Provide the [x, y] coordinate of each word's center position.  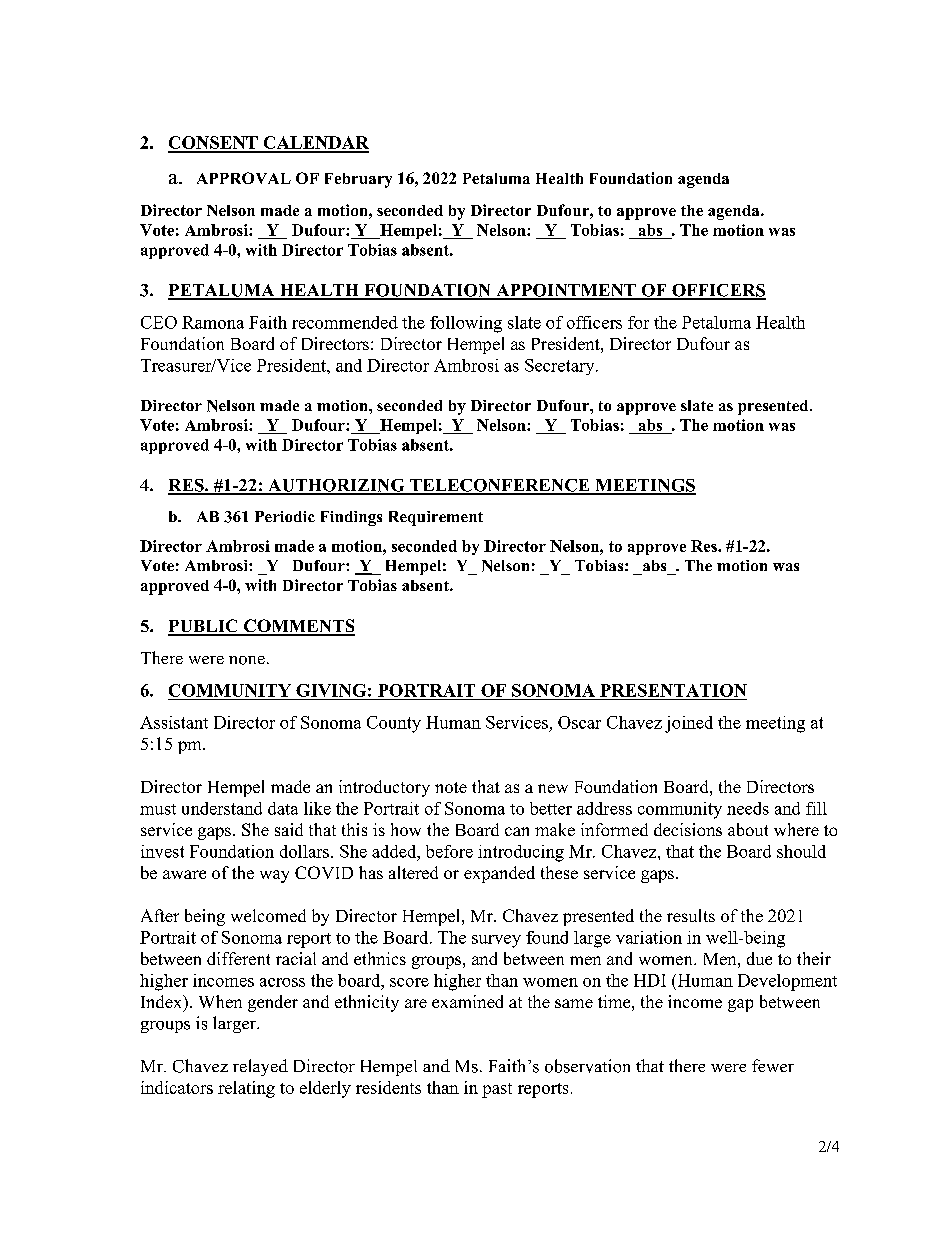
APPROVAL [244, 178]
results [691, 915]
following [466, 324]
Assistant [174, 722]
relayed [260, 1067]
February [358, 180]
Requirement [436, 518]
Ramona [213, 322]
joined [689, 724]
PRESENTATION [673, 690]
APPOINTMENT [566, 291]
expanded [499, 874]
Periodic [285, 516]
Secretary [561, 367]
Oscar [579, 722]
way [274, 876]
